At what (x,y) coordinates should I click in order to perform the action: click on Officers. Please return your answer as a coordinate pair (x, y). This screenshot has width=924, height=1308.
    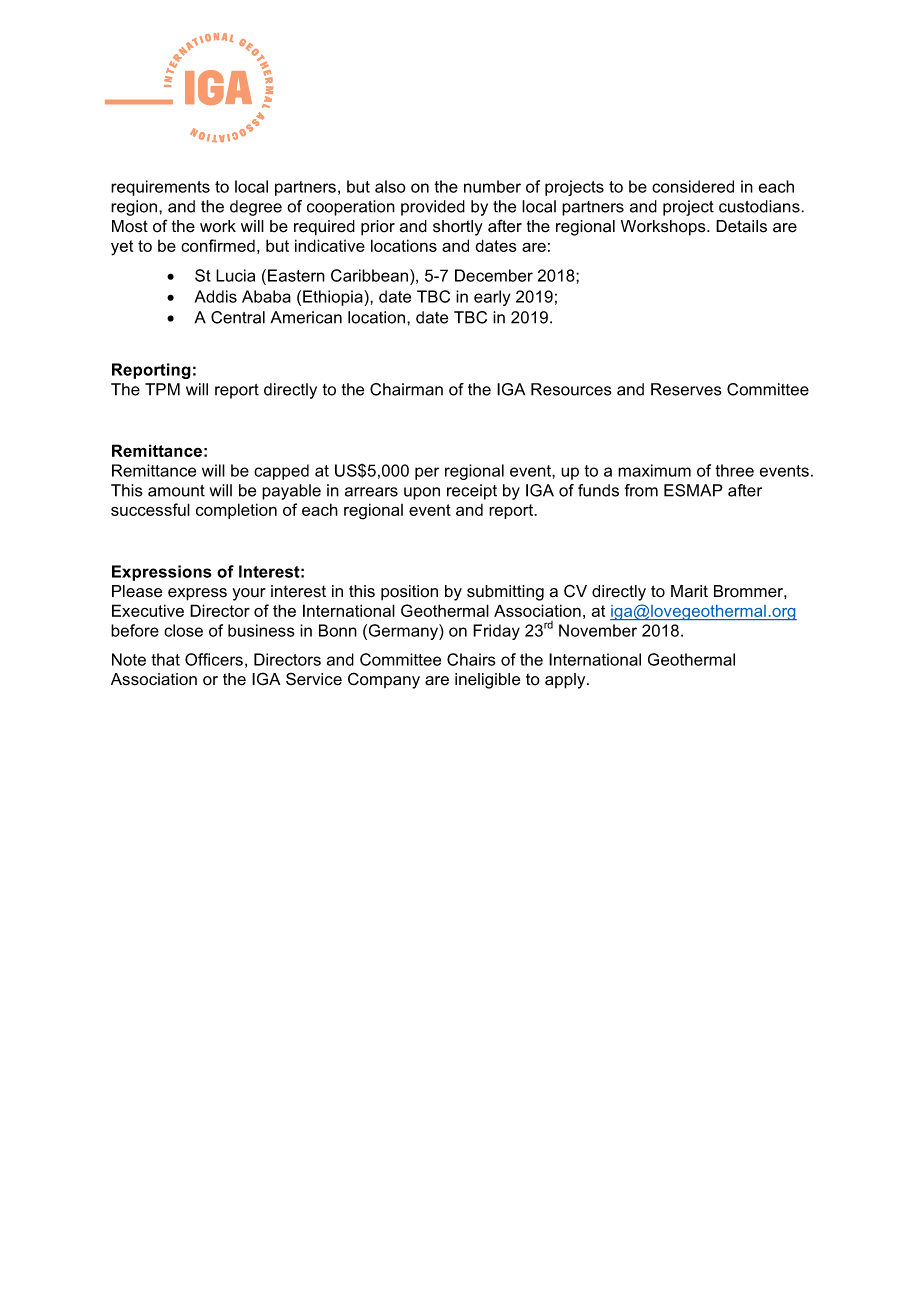
    Looking at the image, I should click on (214, 659).
